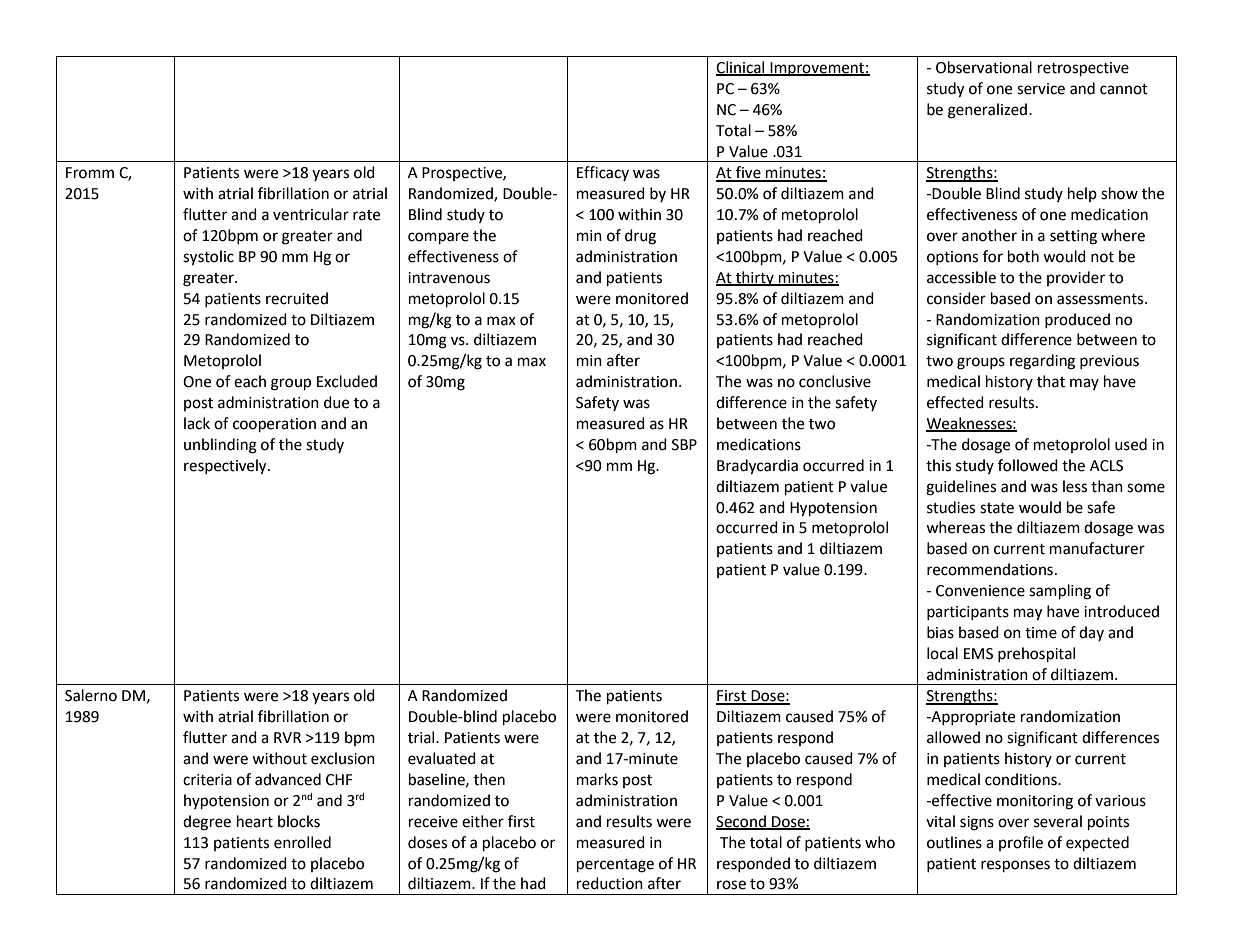 Image resolution: width=1233 pixels, height=952 pixels. What do you see at coordinates (302, 842) in the screenshot?
I see `enrolled` at bounding box center [302, 842].
